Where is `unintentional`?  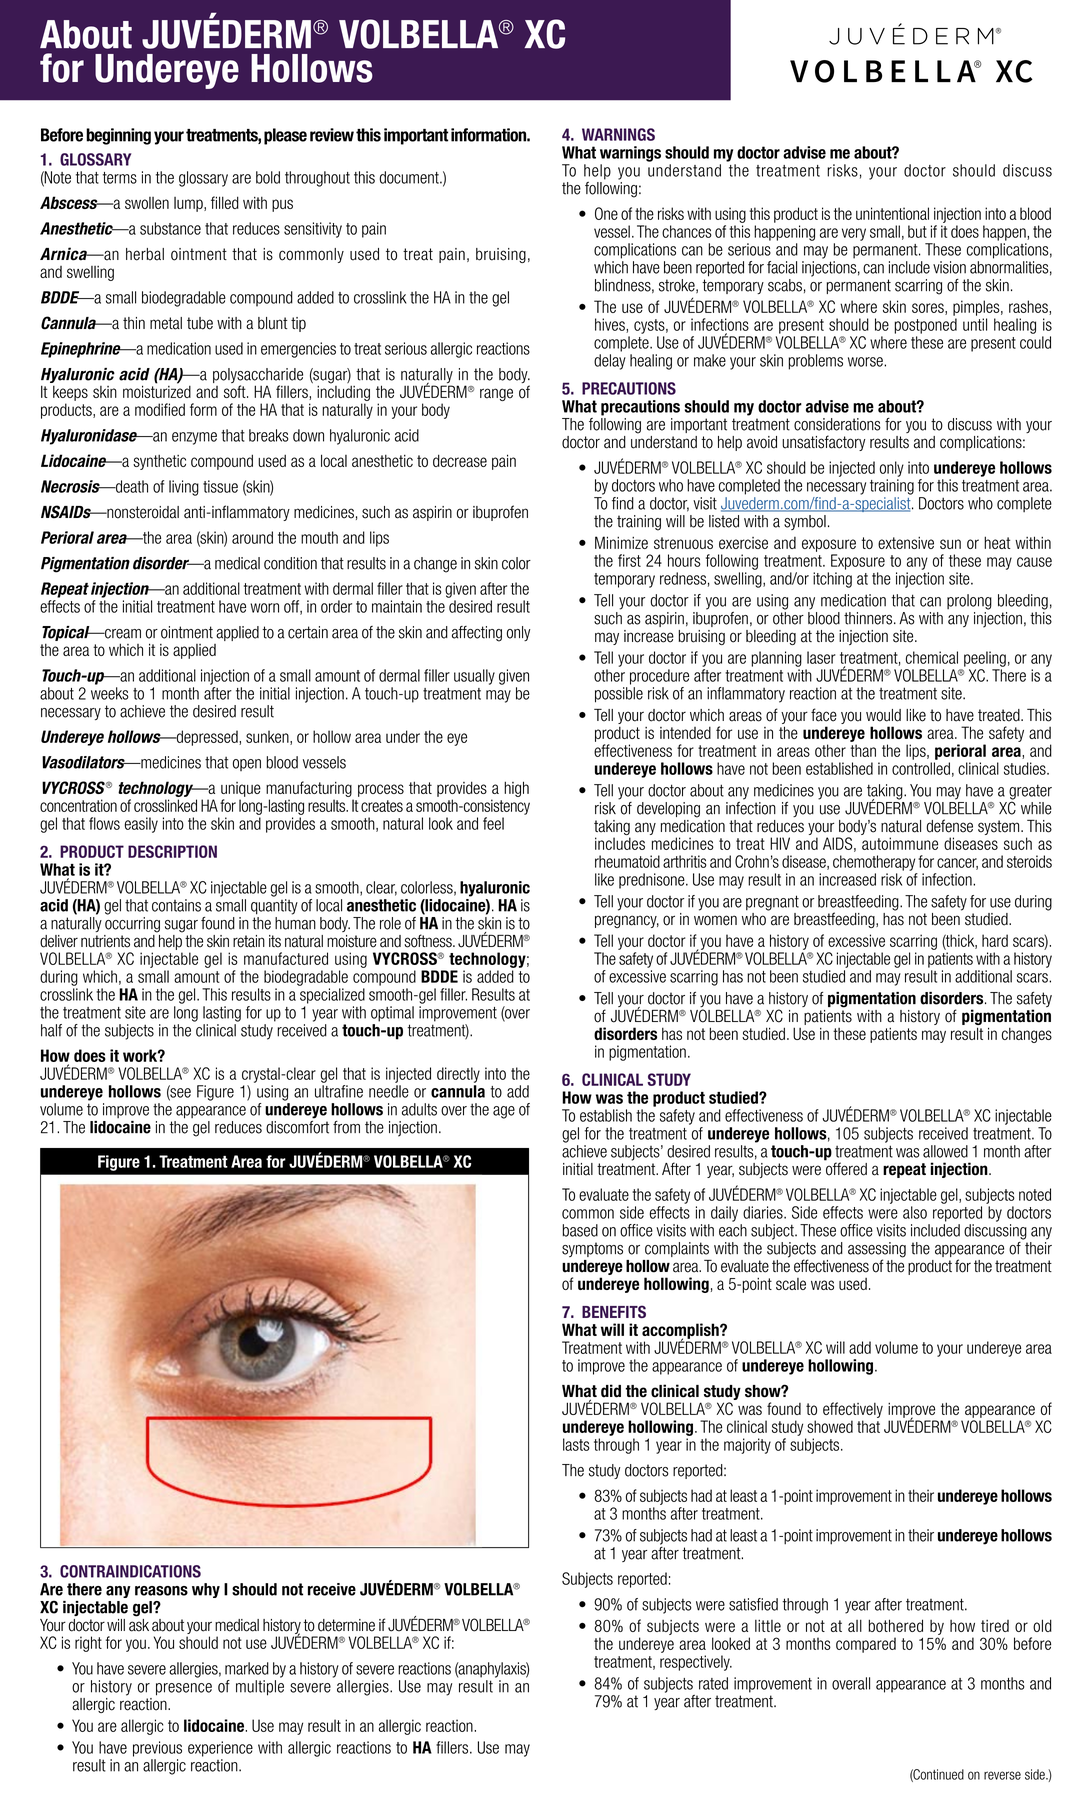 unintentional is located at coordinates (892, 213).
